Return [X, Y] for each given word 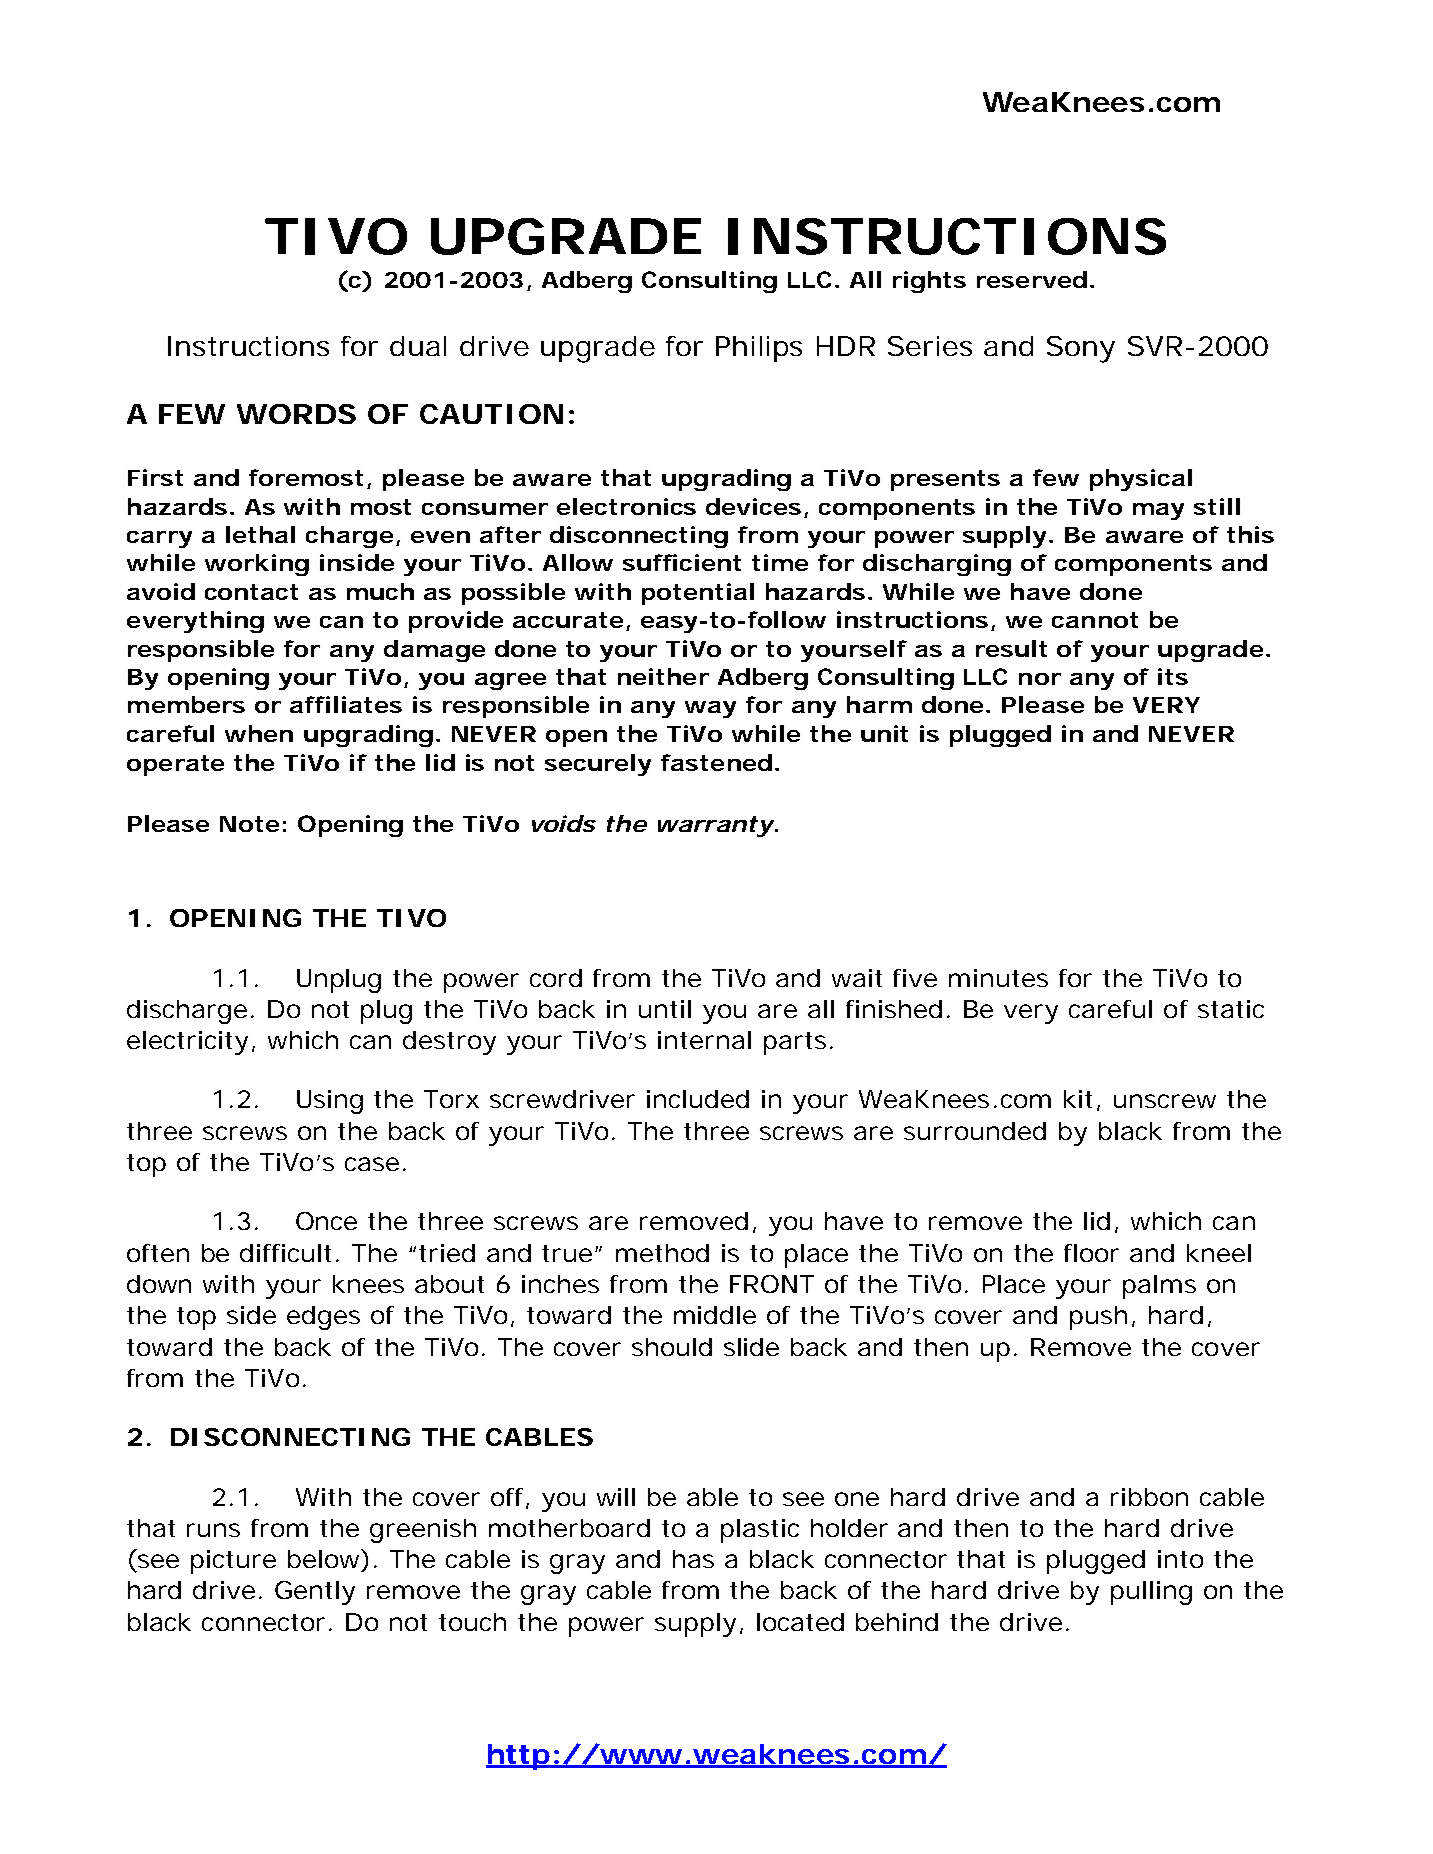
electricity [187, 1043]
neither [663, 676]
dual [418, 346]
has [693, 1559]
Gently [315, 1593]
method [662, 1253]
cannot [1095, 620]
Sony [1081, 349]
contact [251, 592]
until [665, 1009]
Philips [759, 349]
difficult [285, 1253]
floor [1091, 1253]
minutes [998, 978]
